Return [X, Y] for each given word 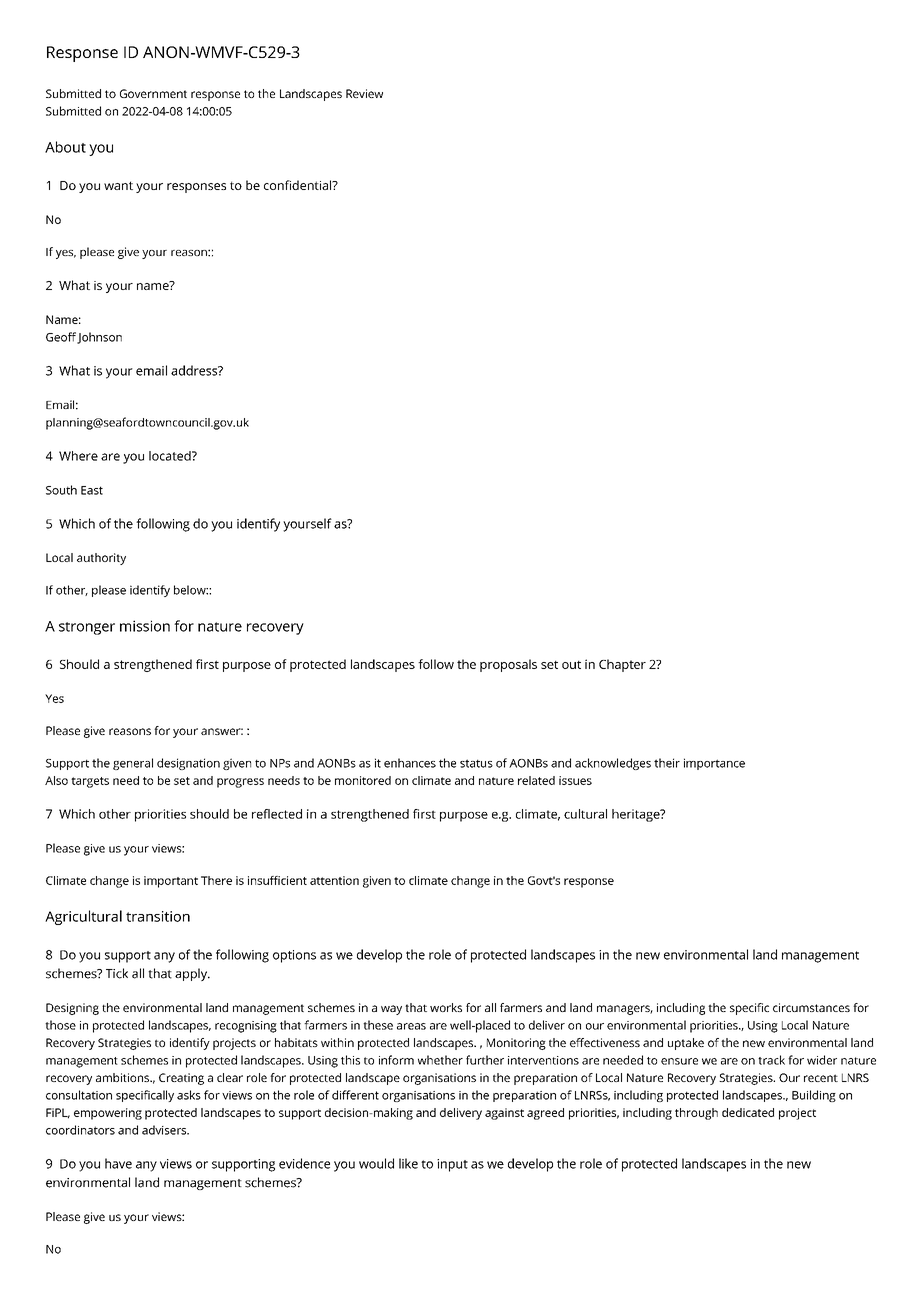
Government [153, 93]
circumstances [811, 1007]
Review [364, 93]
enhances [410, 763]
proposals [508, 665]
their [667, 763]
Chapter [622, 665]
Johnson [99, 338]
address [195, 370]
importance [714, 764]
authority [101, 559]
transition [158, 916]
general [133, 764]
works [446, 1007]
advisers [165, 1130]
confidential [298, 185]
